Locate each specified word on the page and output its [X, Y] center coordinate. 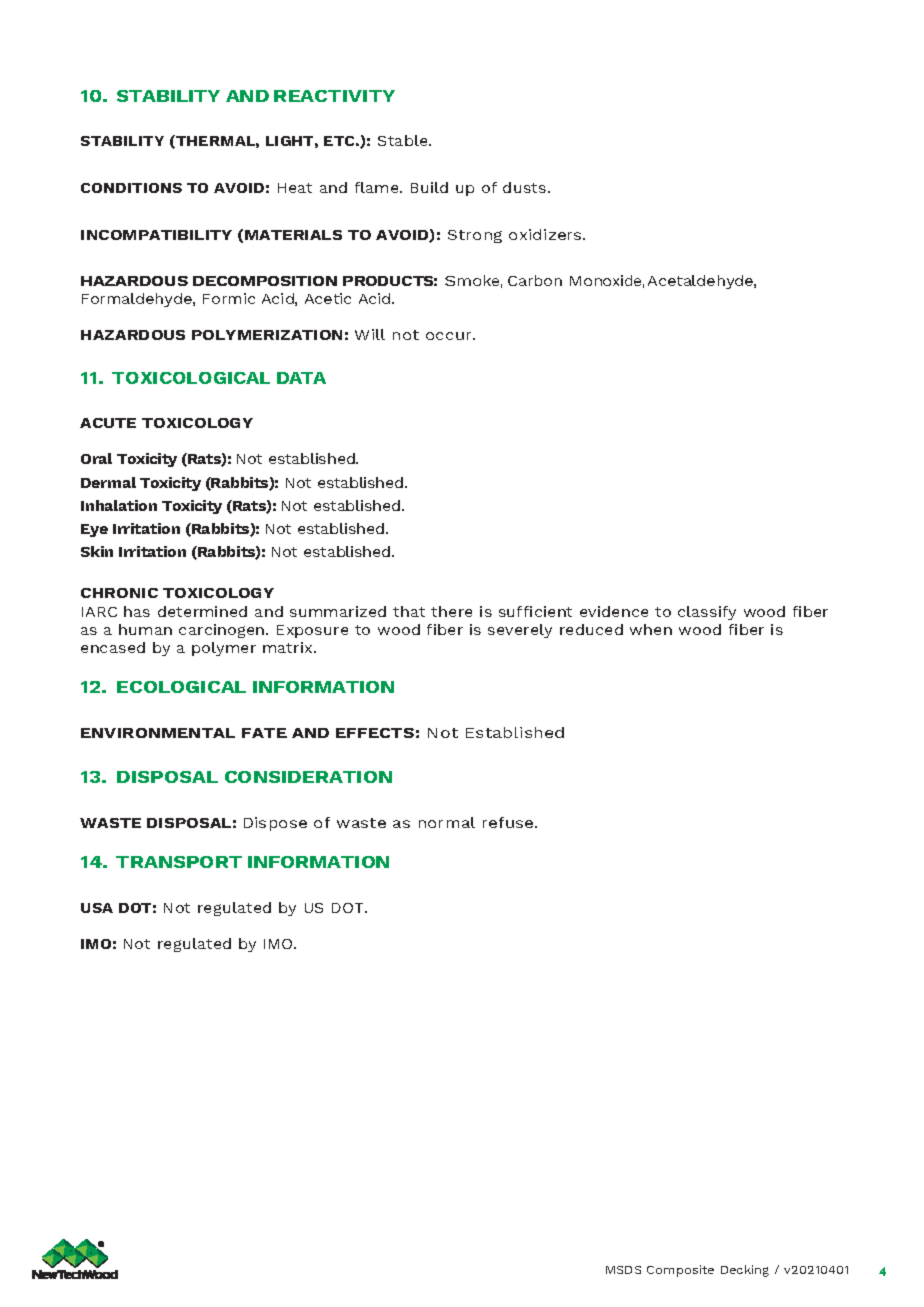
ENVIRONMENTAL [158, 733]
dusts [526, 187]
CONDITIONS [131, 188]
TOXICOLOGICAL [191, 378]
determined [202, 611]
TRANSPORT [179, 862]
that [409, 611]
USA [97, 908]
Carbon [535, 280]
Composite [680, 1271]
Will [370, 334]
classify [707, 613]
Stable [404, 140]
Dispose [275, 824]
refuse [509, 822]
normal [447, 822]
